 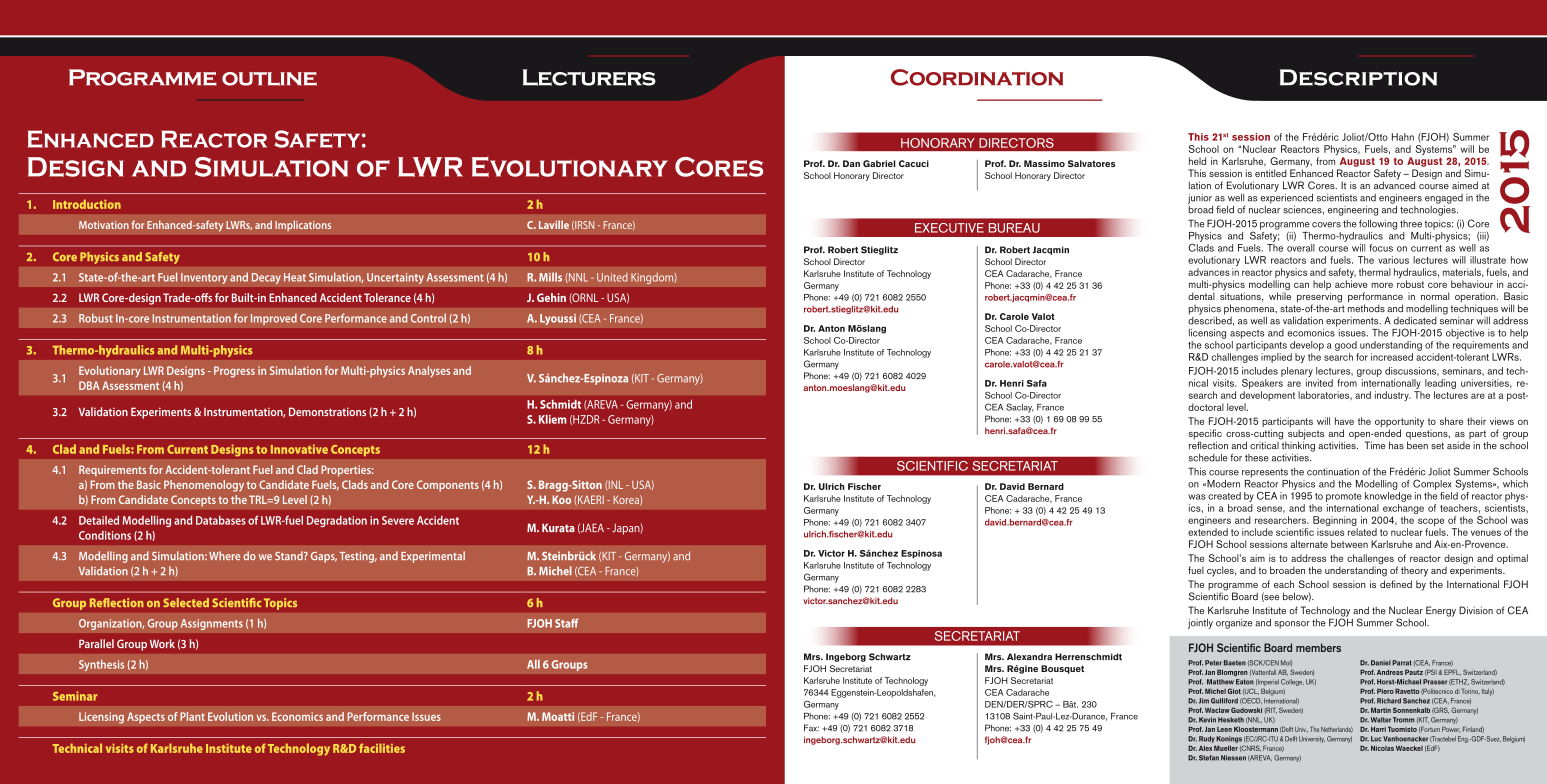 I want to click on Coordination, so click(x=977, y=77).
